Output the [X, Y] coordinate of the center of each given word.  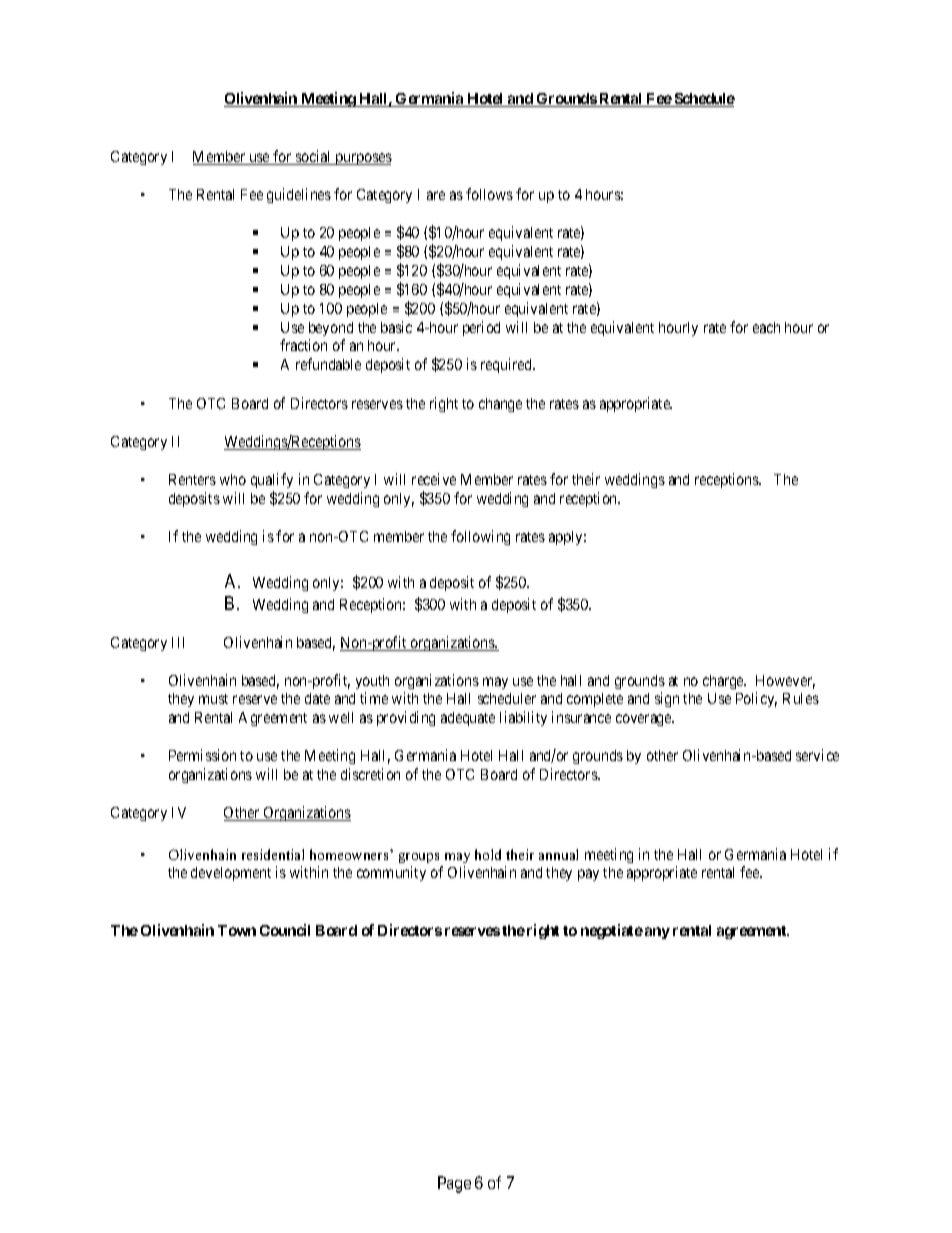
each [766, 327]
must [213, 699]
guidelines [299, 195]
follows [489, 194]
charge [724, 682]
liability [523, 718]
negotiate [612, 931]
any [657, 933]
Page [454, 1184]
